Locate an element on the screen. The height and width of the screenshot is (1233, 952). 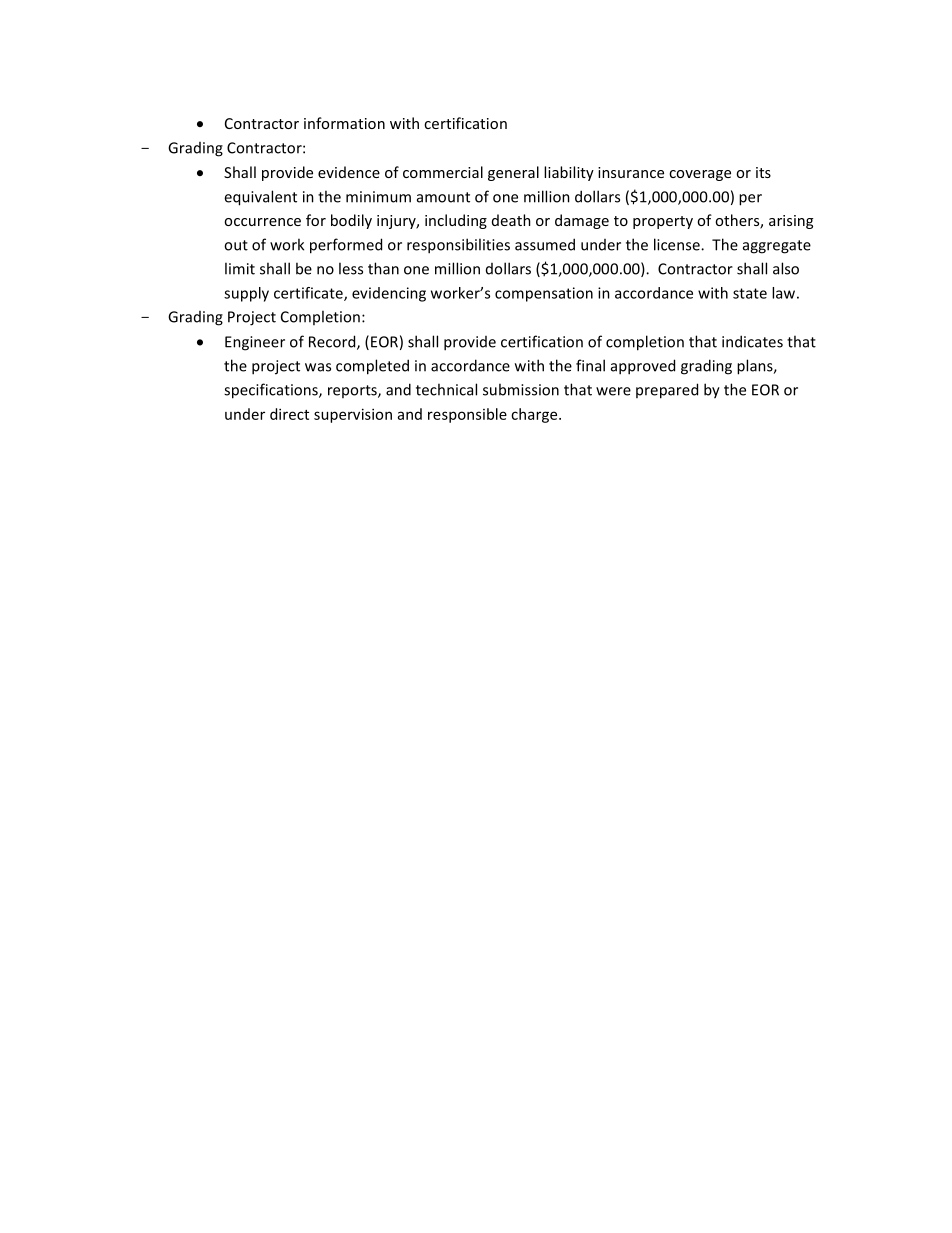
its is located at coordinates (763, 172).
